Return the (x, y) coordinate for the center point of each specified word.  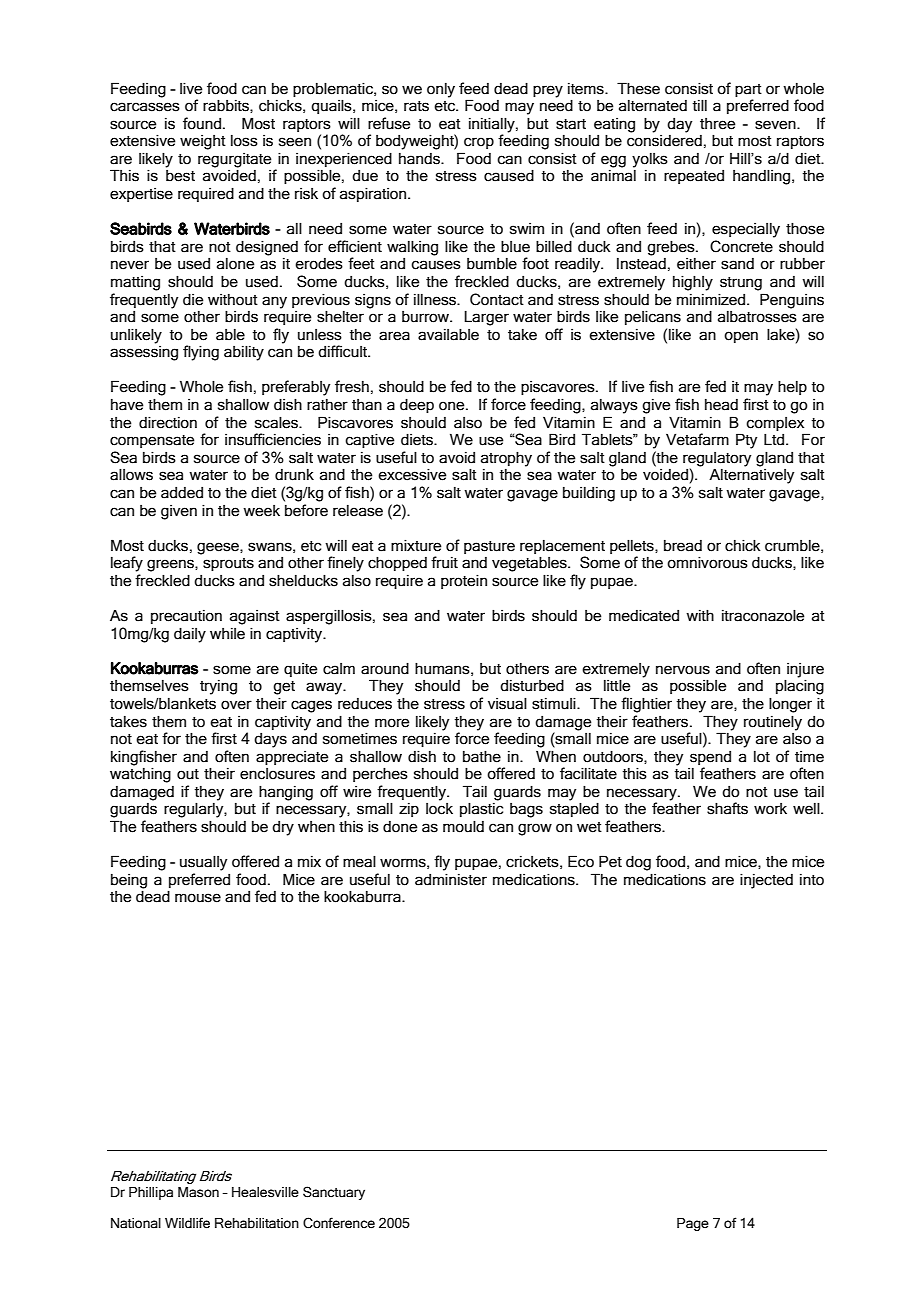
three (718, 124)
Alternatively (751, 476)
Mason (198, 1192)
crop (479, 143)
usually (203, 863)
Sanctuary (334, 1193)
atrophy (506, 459)
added (182, 493)
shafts (727, 808)
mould (463, 826)
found (202, 123)
